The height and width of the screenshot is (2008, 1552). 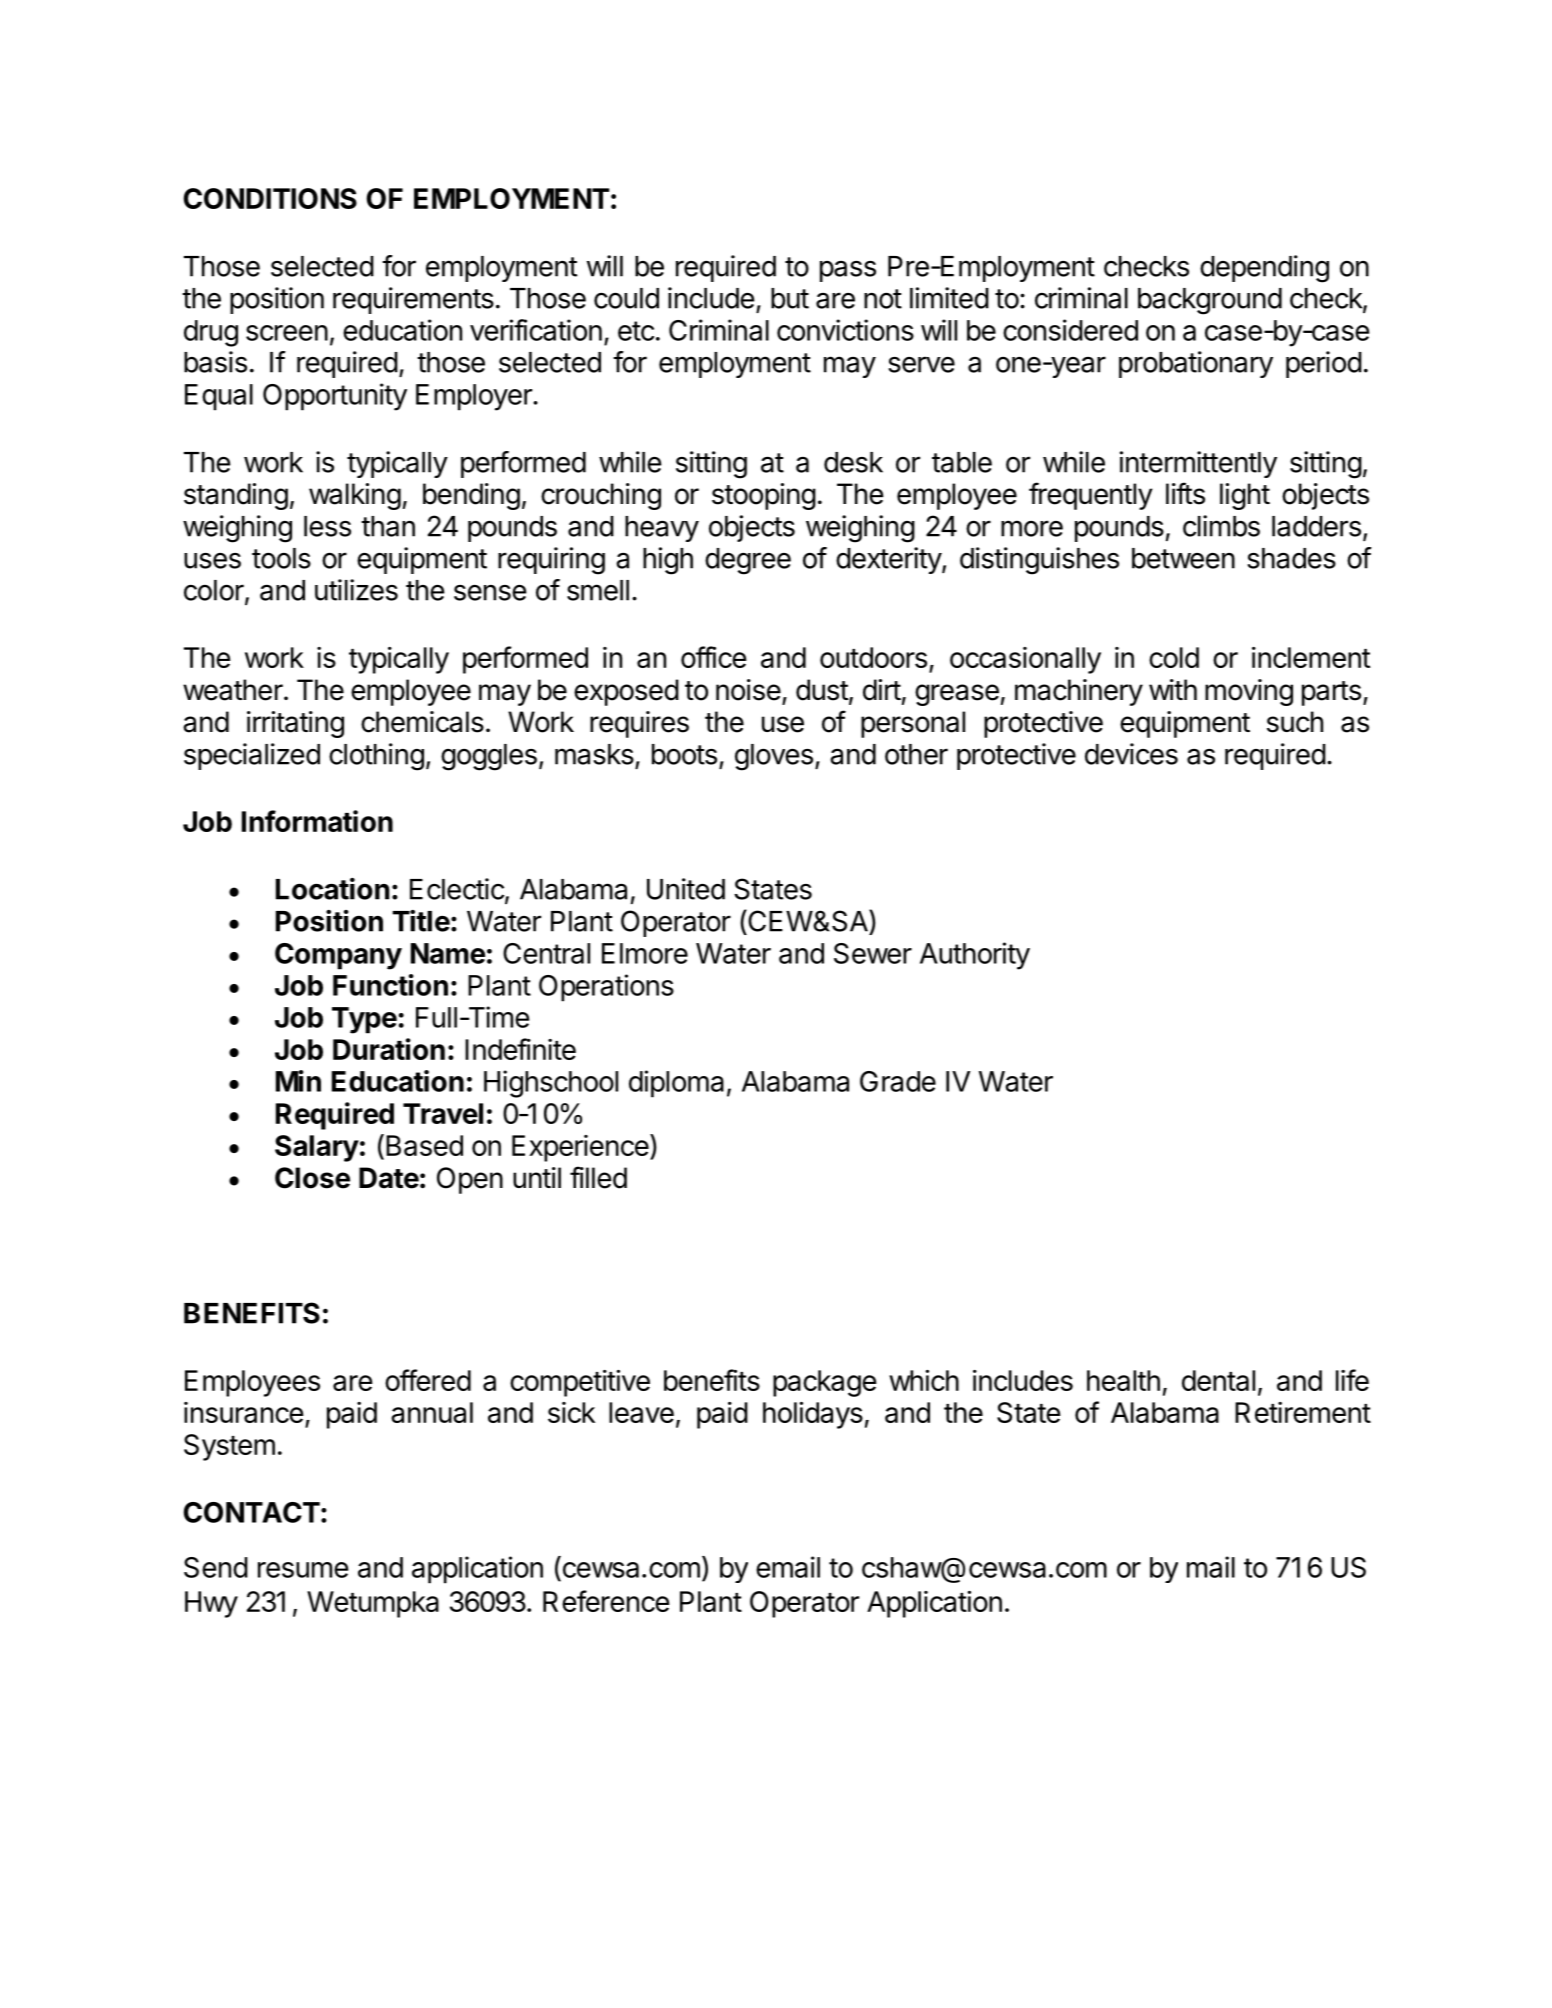 What do you see at coordinates (748, 561) in the screenshot?
I see `degree` at bounding box center [748, 561].
